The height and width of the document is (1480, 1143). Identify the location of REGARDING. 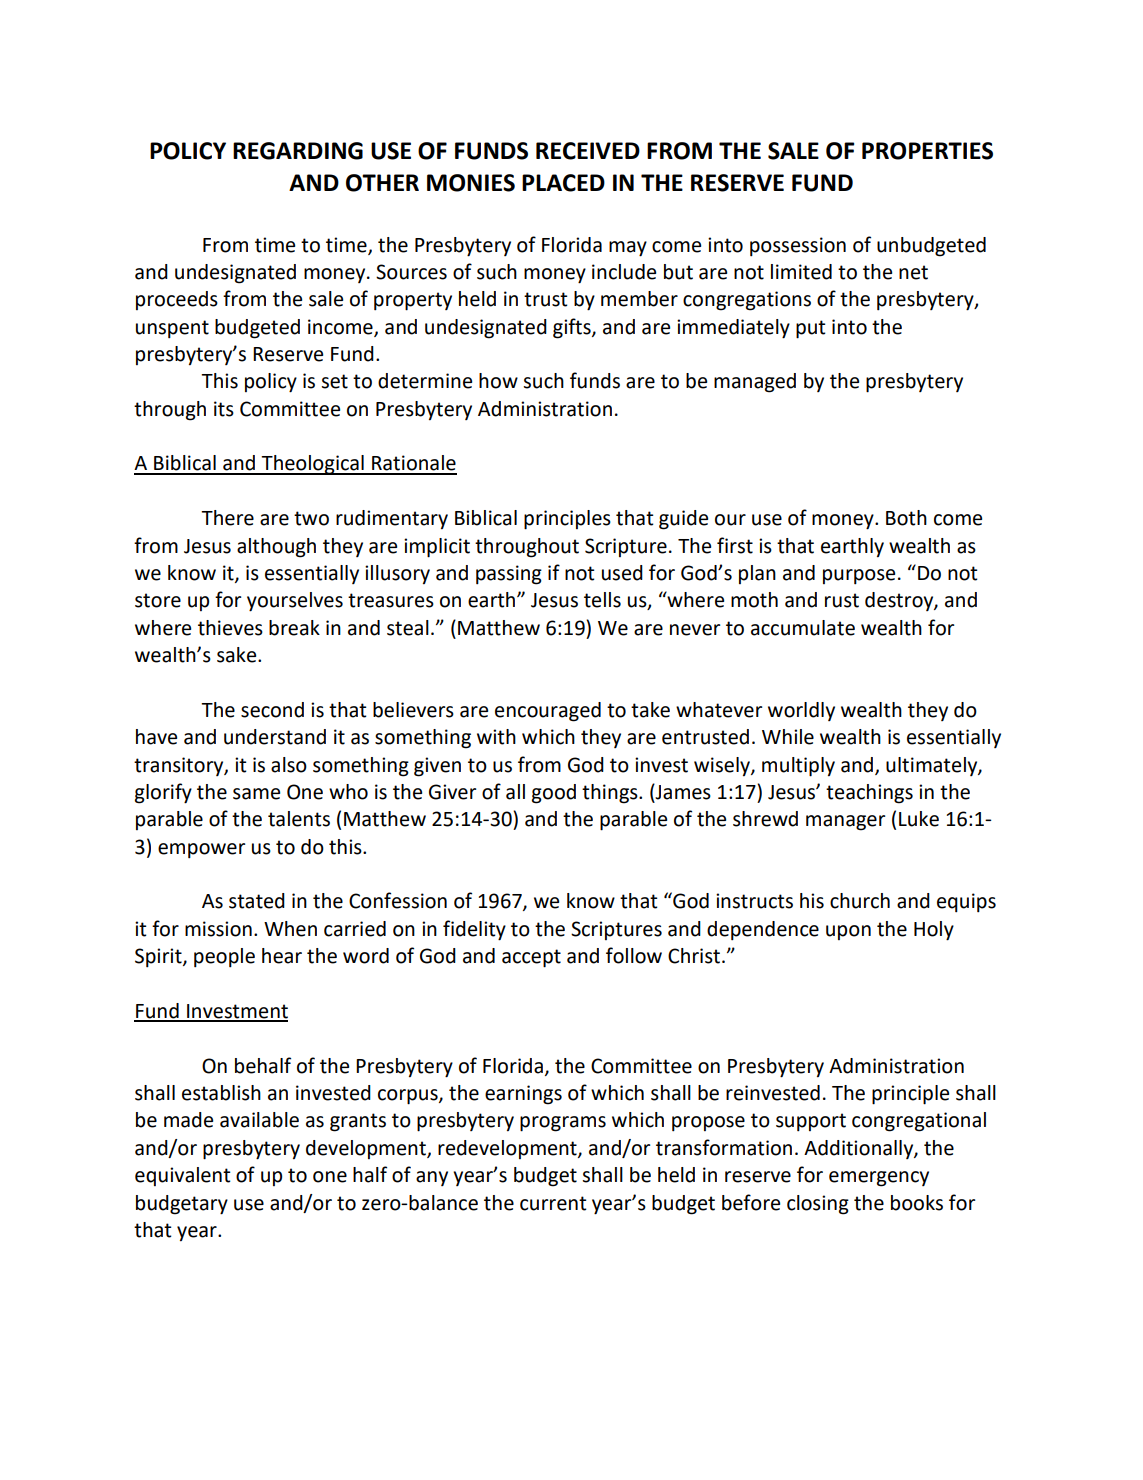
(298, 151).
